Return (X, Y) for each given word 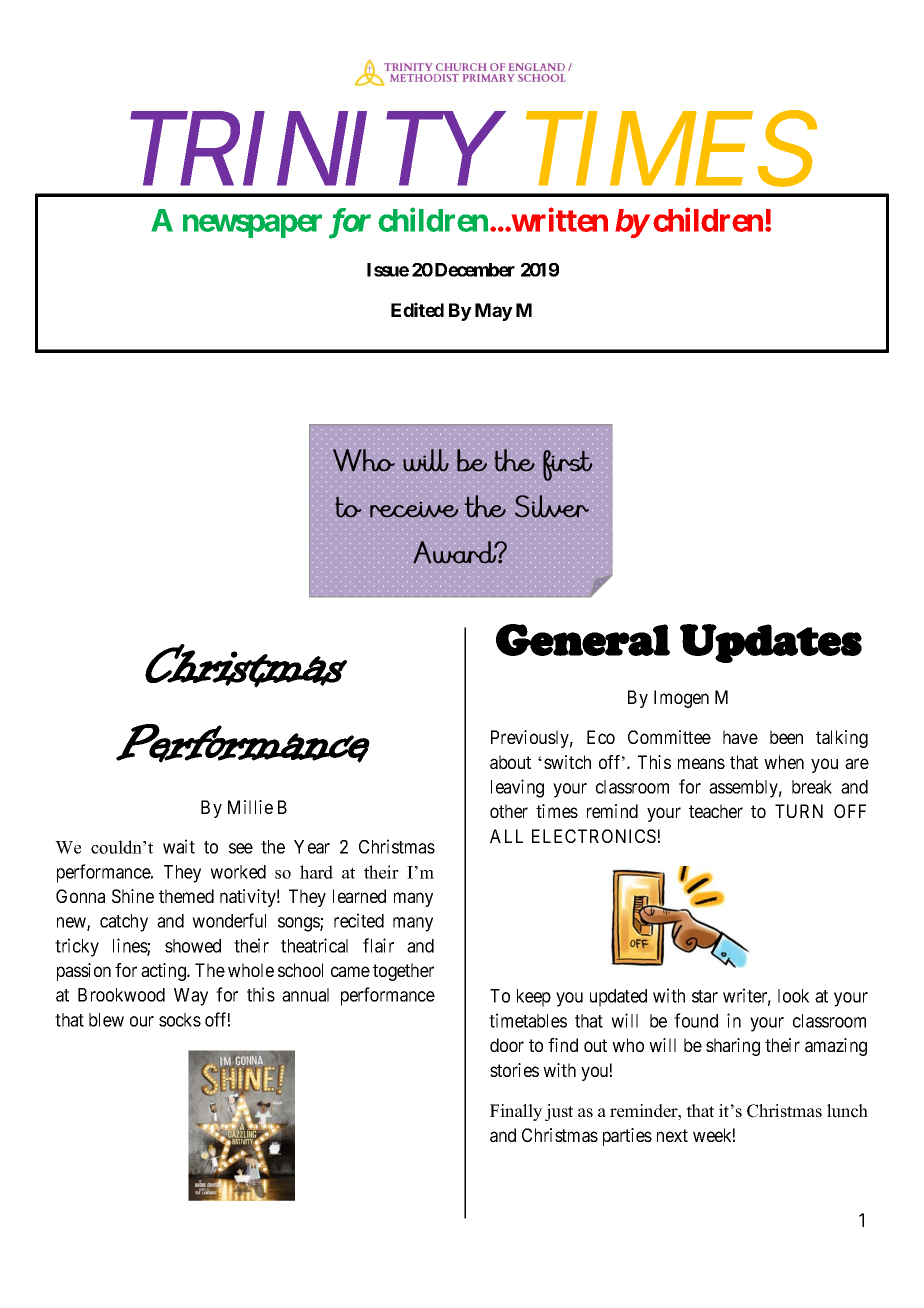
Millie (250, 807)
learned (359, 896)
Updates (771, 643)
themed (186, 896)
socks (180, 1020)
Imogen (681, 699)
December (475, 270)
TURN (799, 811)
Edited (417, 309)
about (510, 762)
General (583, 640)
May (494, 312)
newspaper (252, 226)
